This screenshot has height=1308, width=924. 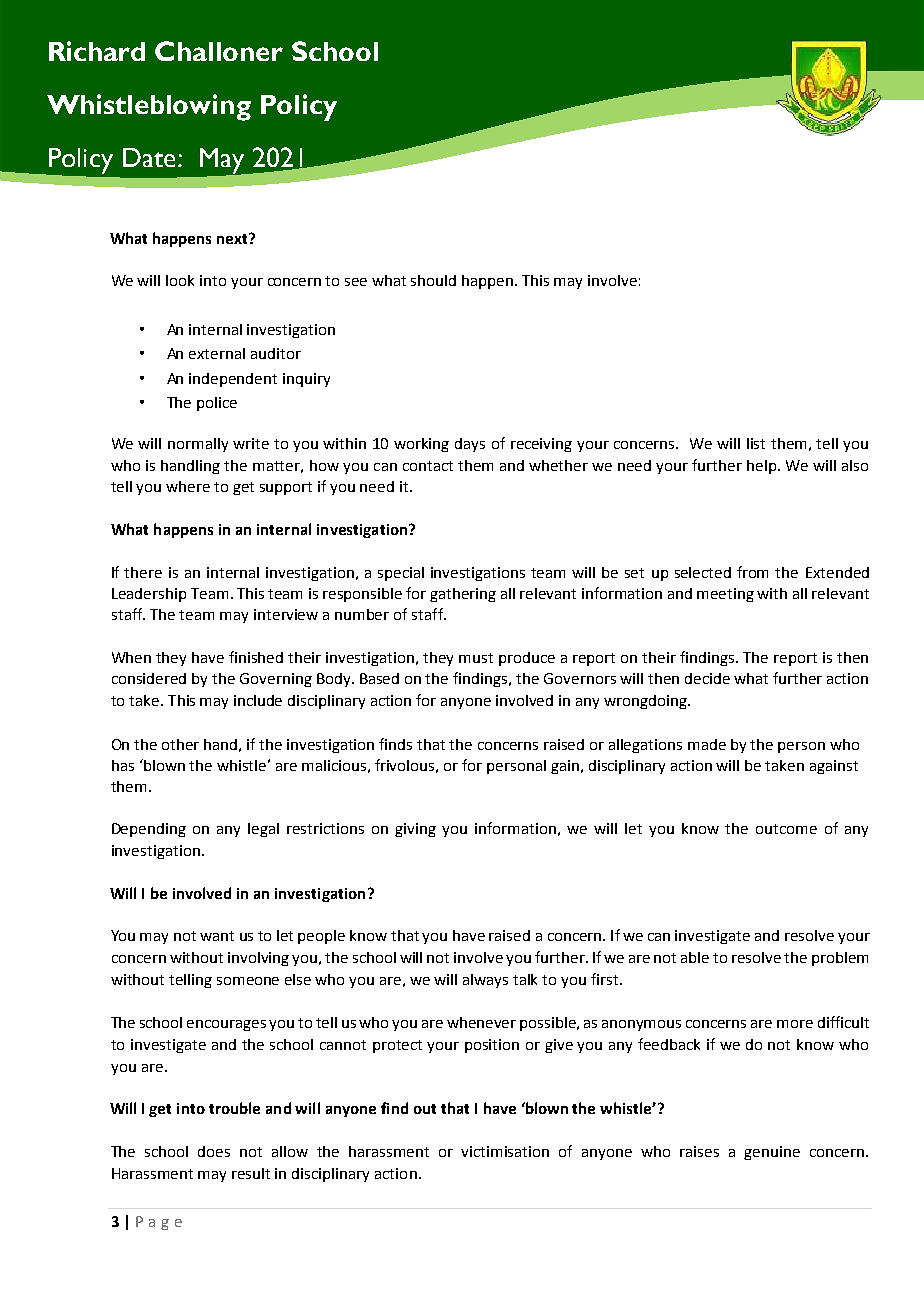 What do you see at coordinates (725, 595) in the screenshot?
I see `meeting` at bounding box center [725, 595].
